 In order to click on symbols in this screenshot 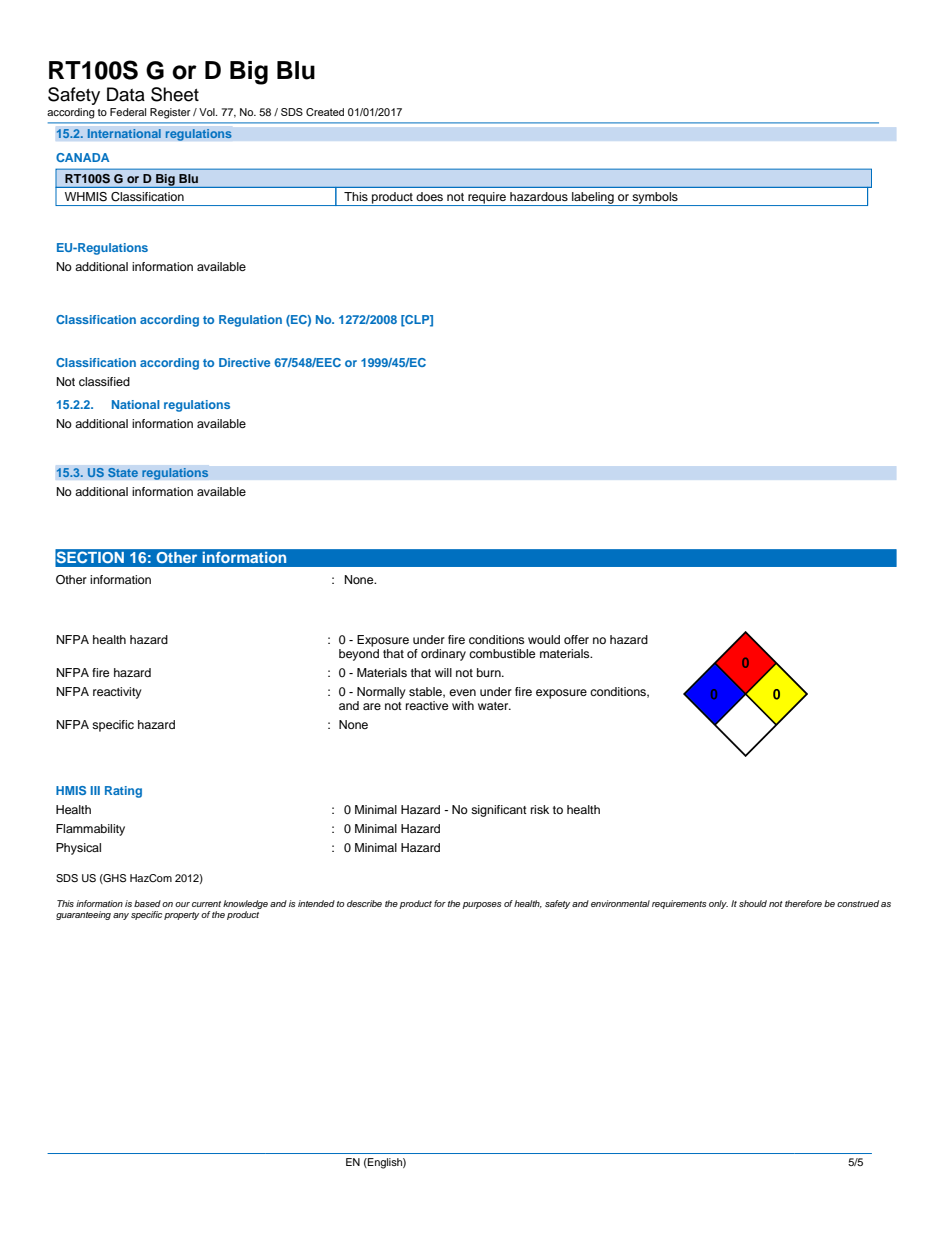, I will do `click(655, 199)`.
